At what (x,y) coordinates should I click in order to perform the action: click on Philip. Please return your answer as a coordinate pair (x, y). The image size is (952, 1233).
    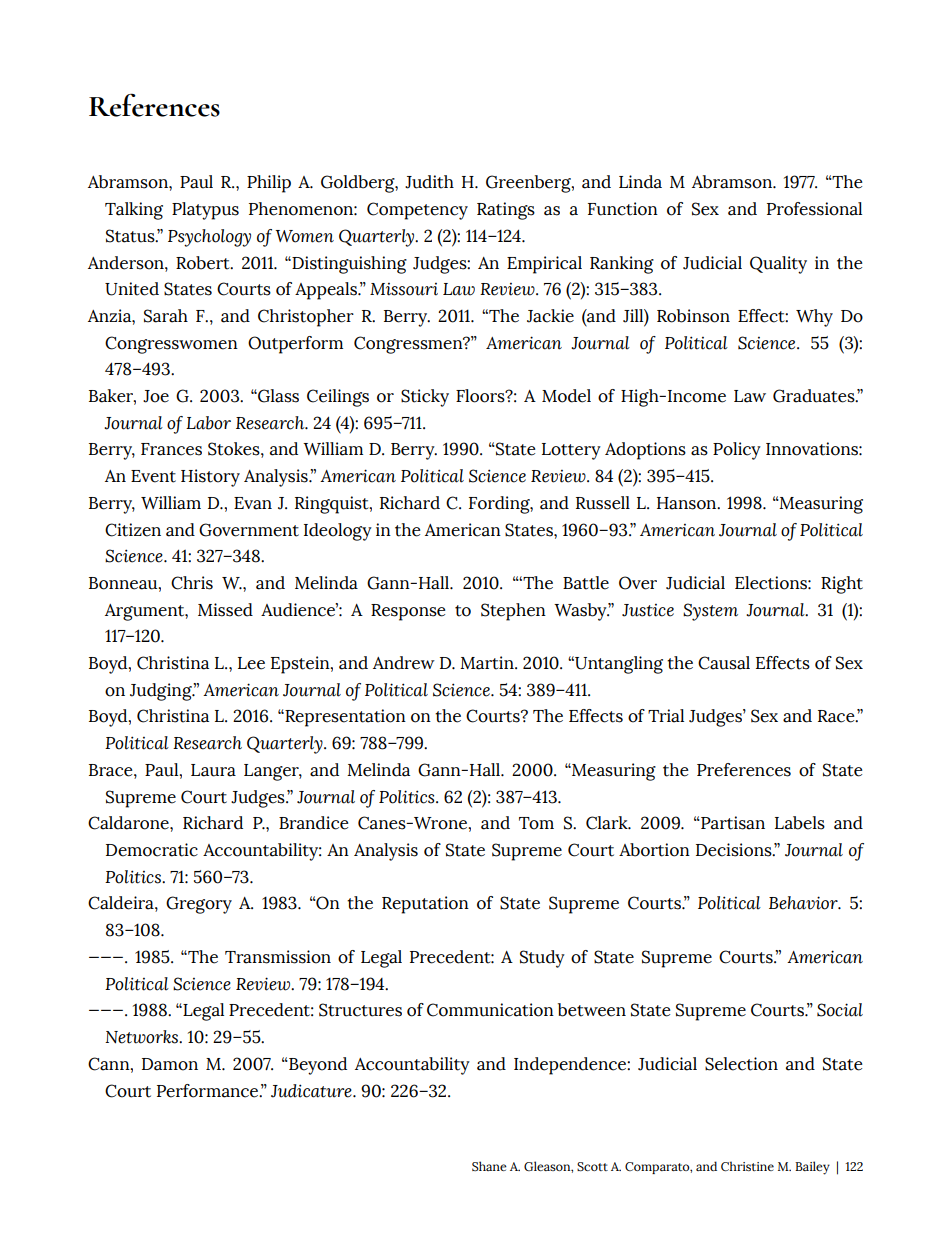
    Looking at the image, I should click on (269, 184).
